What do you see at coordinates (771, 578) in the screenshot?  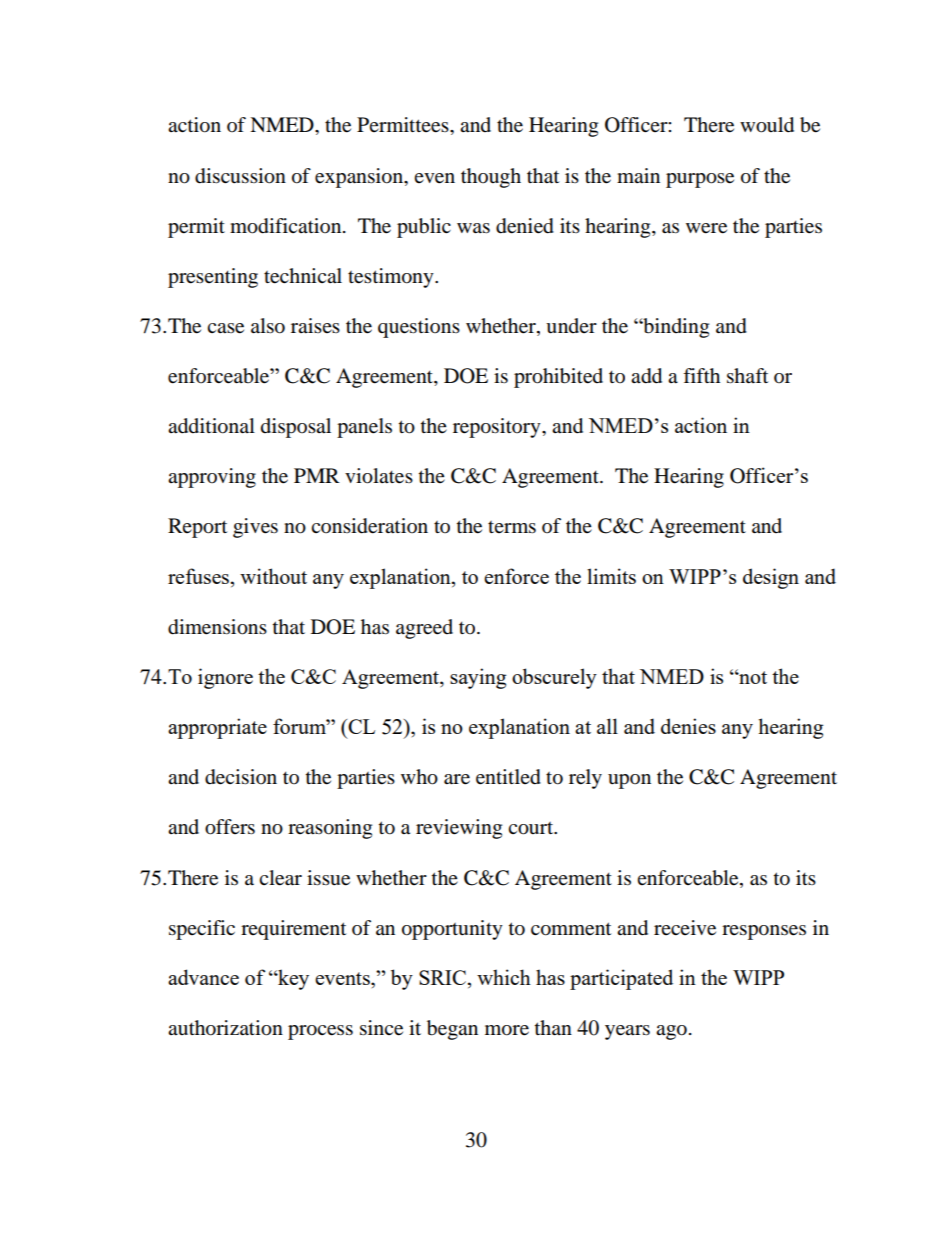 I see `design` at bounding box center [771, 578].
